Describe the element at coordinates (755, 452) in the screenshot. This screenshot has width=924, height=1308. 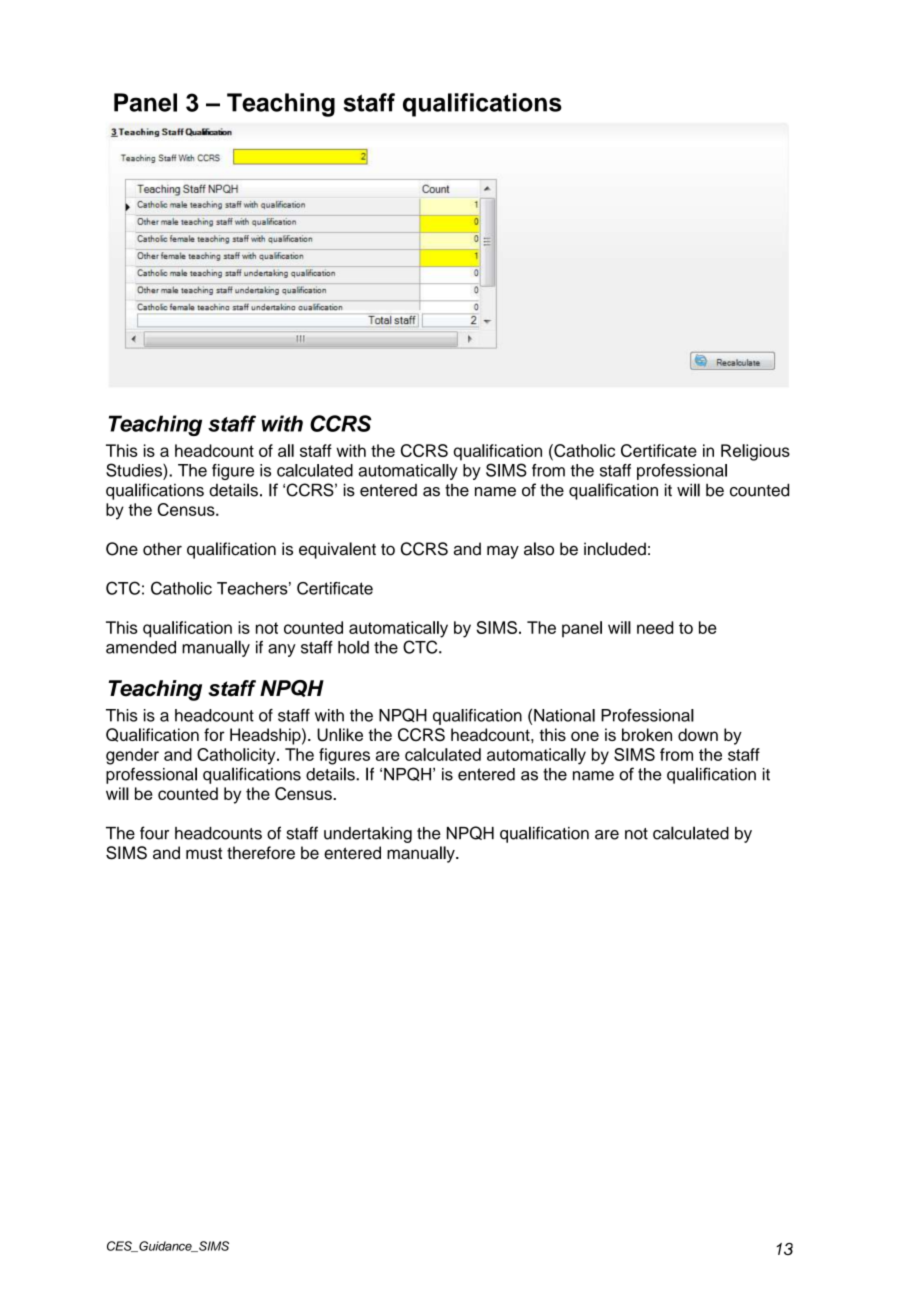
I see `Religious` at that location.
